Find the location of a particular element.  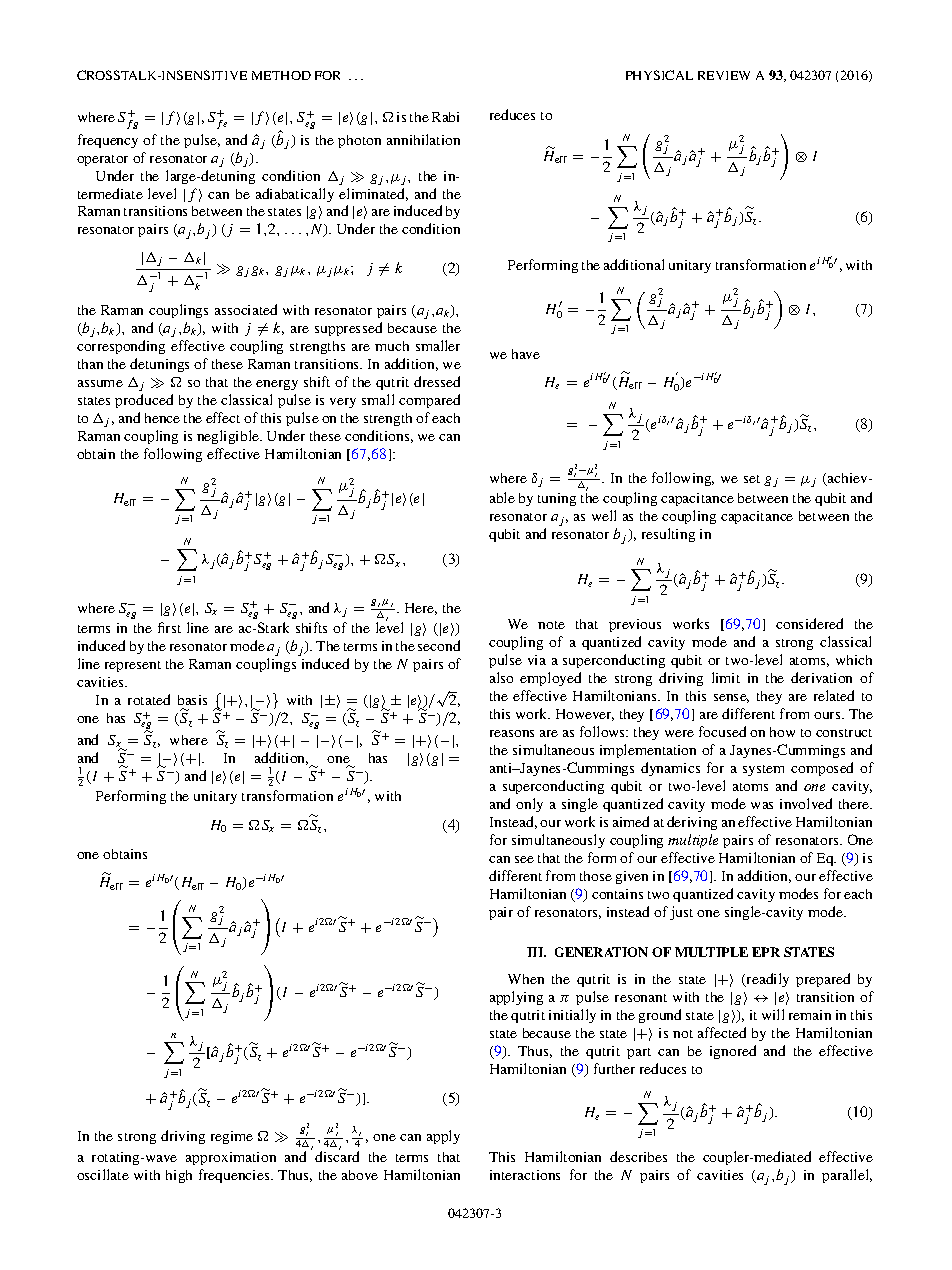

high is located at coordinates (179, 1176).
